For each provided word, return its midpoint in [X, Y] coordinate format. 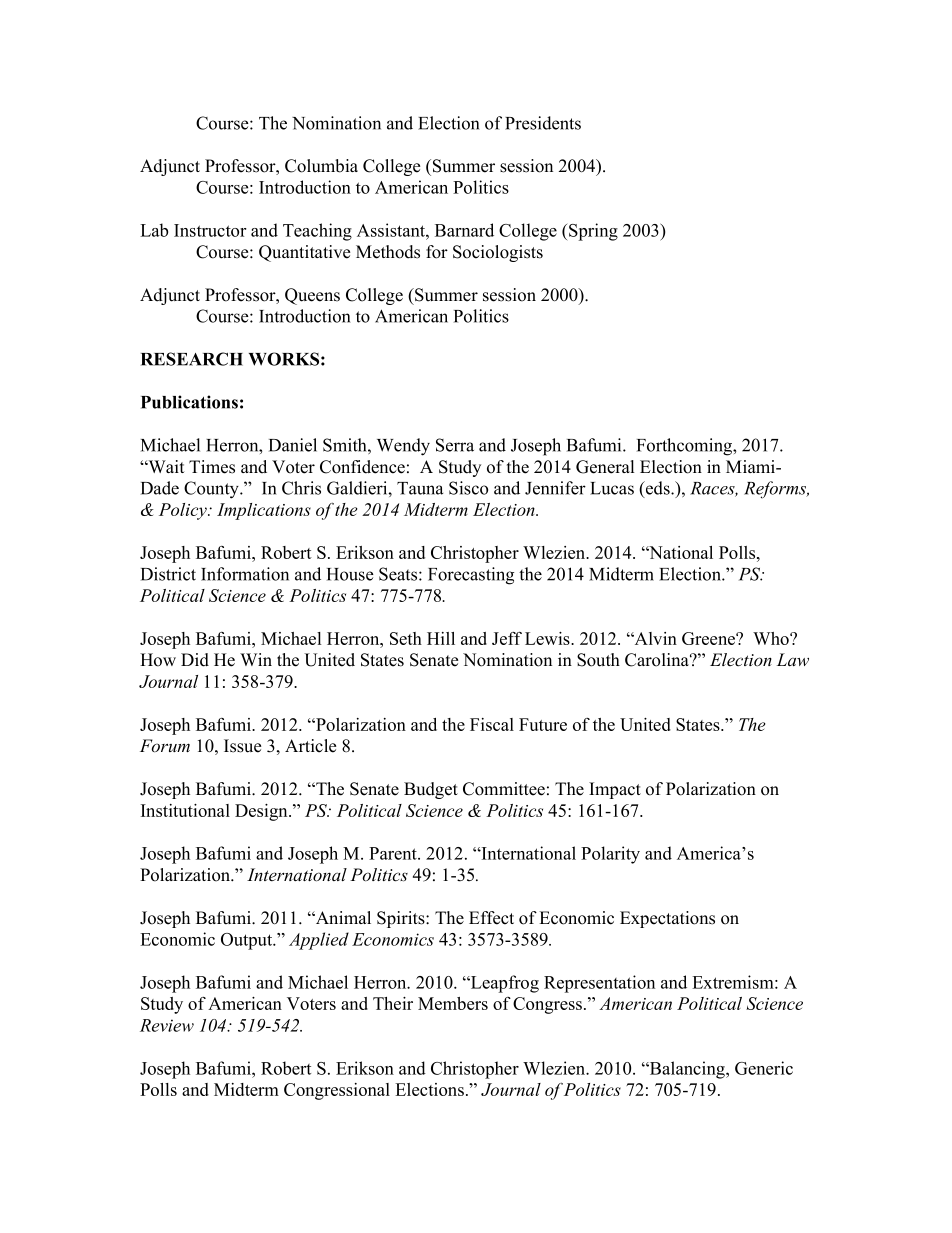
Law [793, 659]
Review [167, 1025]
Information [245, 574]
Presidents [543, 123]
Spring [593, 232]
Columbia [321, 166]
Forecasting [471, 576]
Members [453, 1003]
